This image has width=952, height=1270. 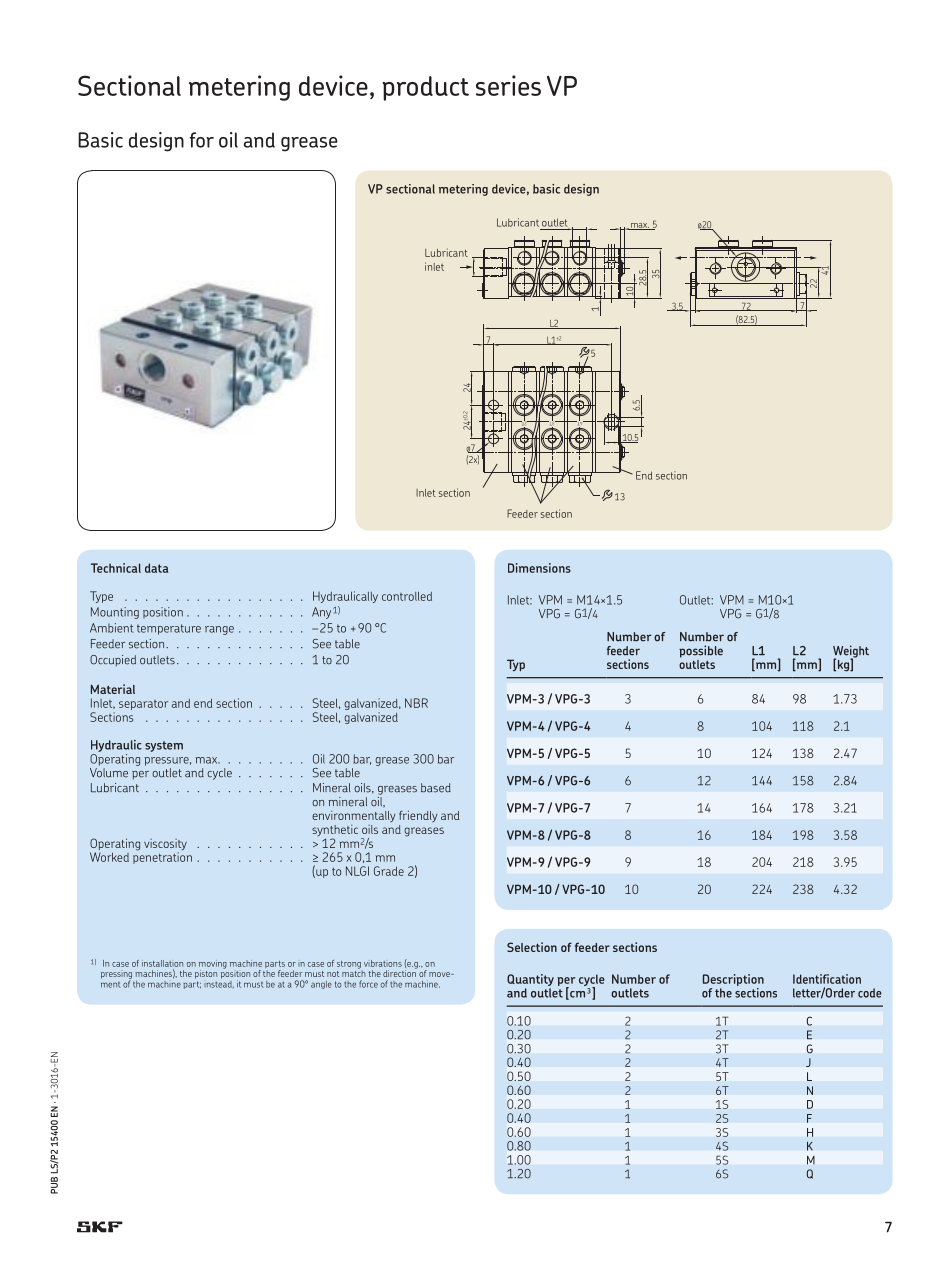 What do you see at coordinates (539, 568) in the image?
I see `Dimensions` at bounding box center [539, 568].
